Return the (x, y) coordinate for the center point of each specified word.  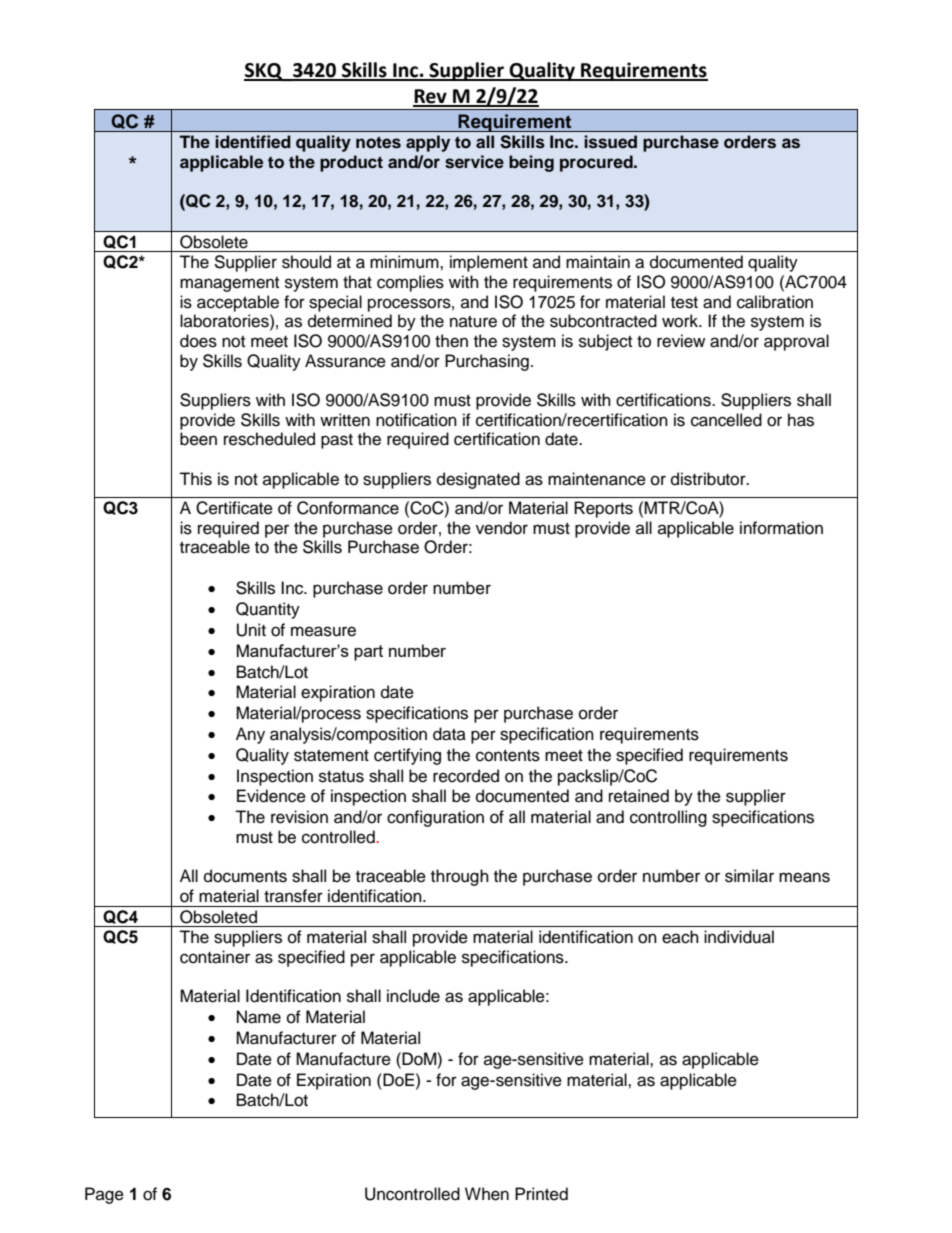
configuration (435, 818)
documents (245, 876)
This (195, 479)
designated (478, 480)
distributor (709, 479)
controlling (668, 818)
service (474, 162)
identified (253, 142)
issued (610, 142)
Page (104, 1195)
